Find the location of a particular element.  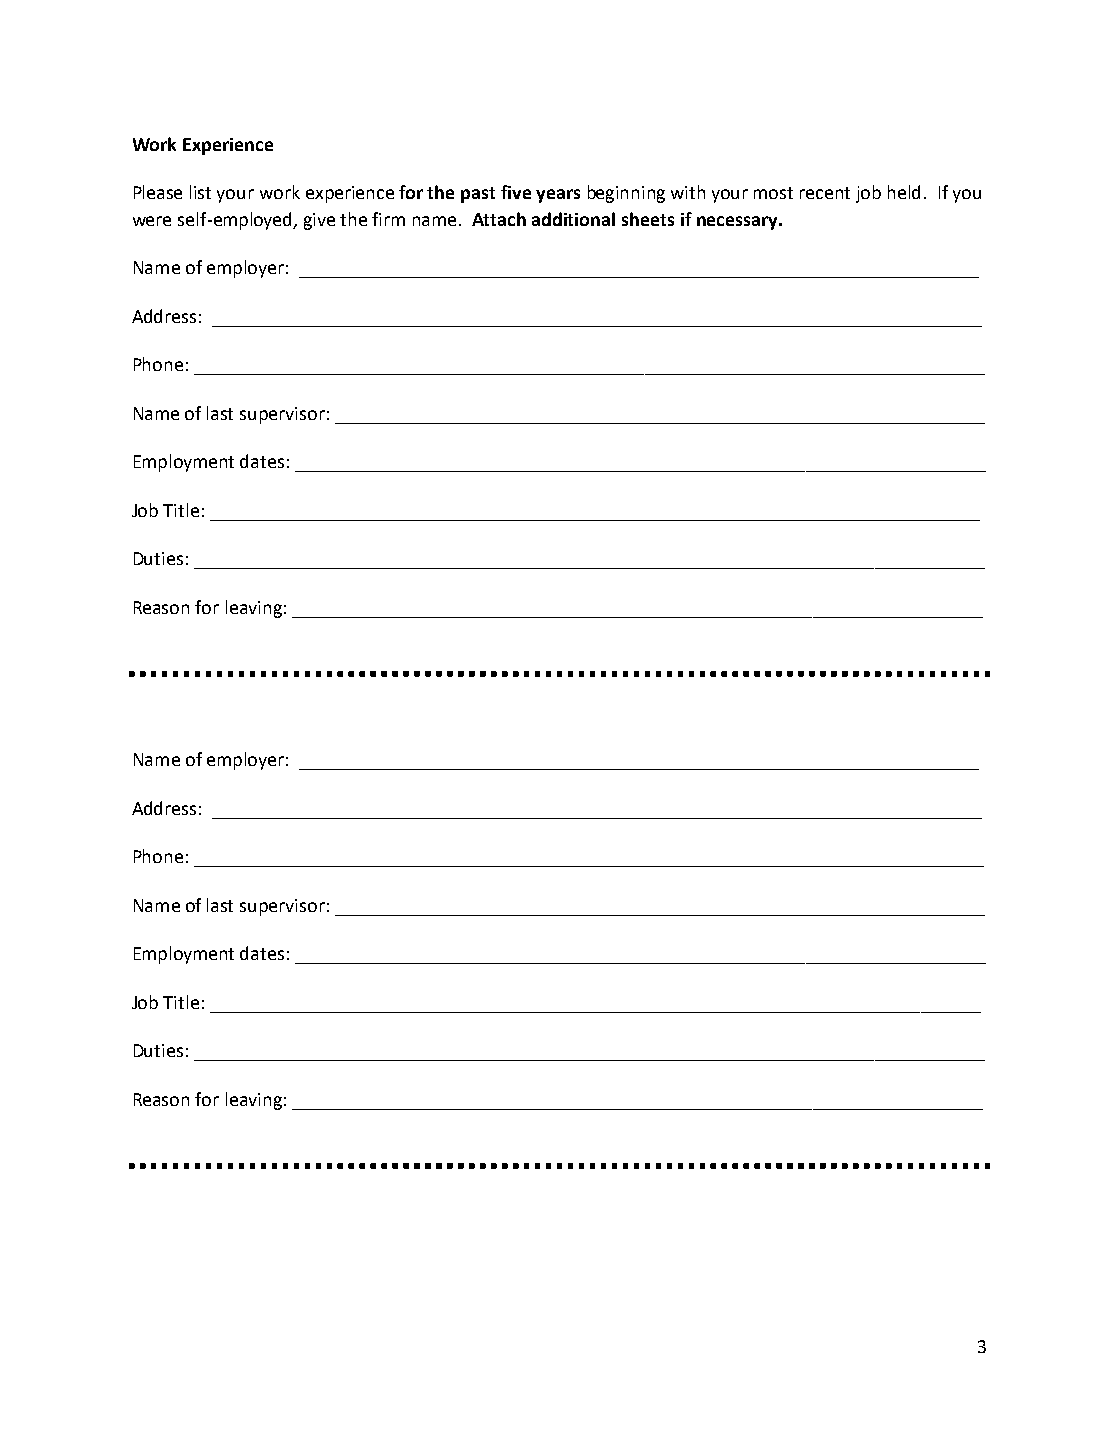

past is located at coordinates (478, 195).
